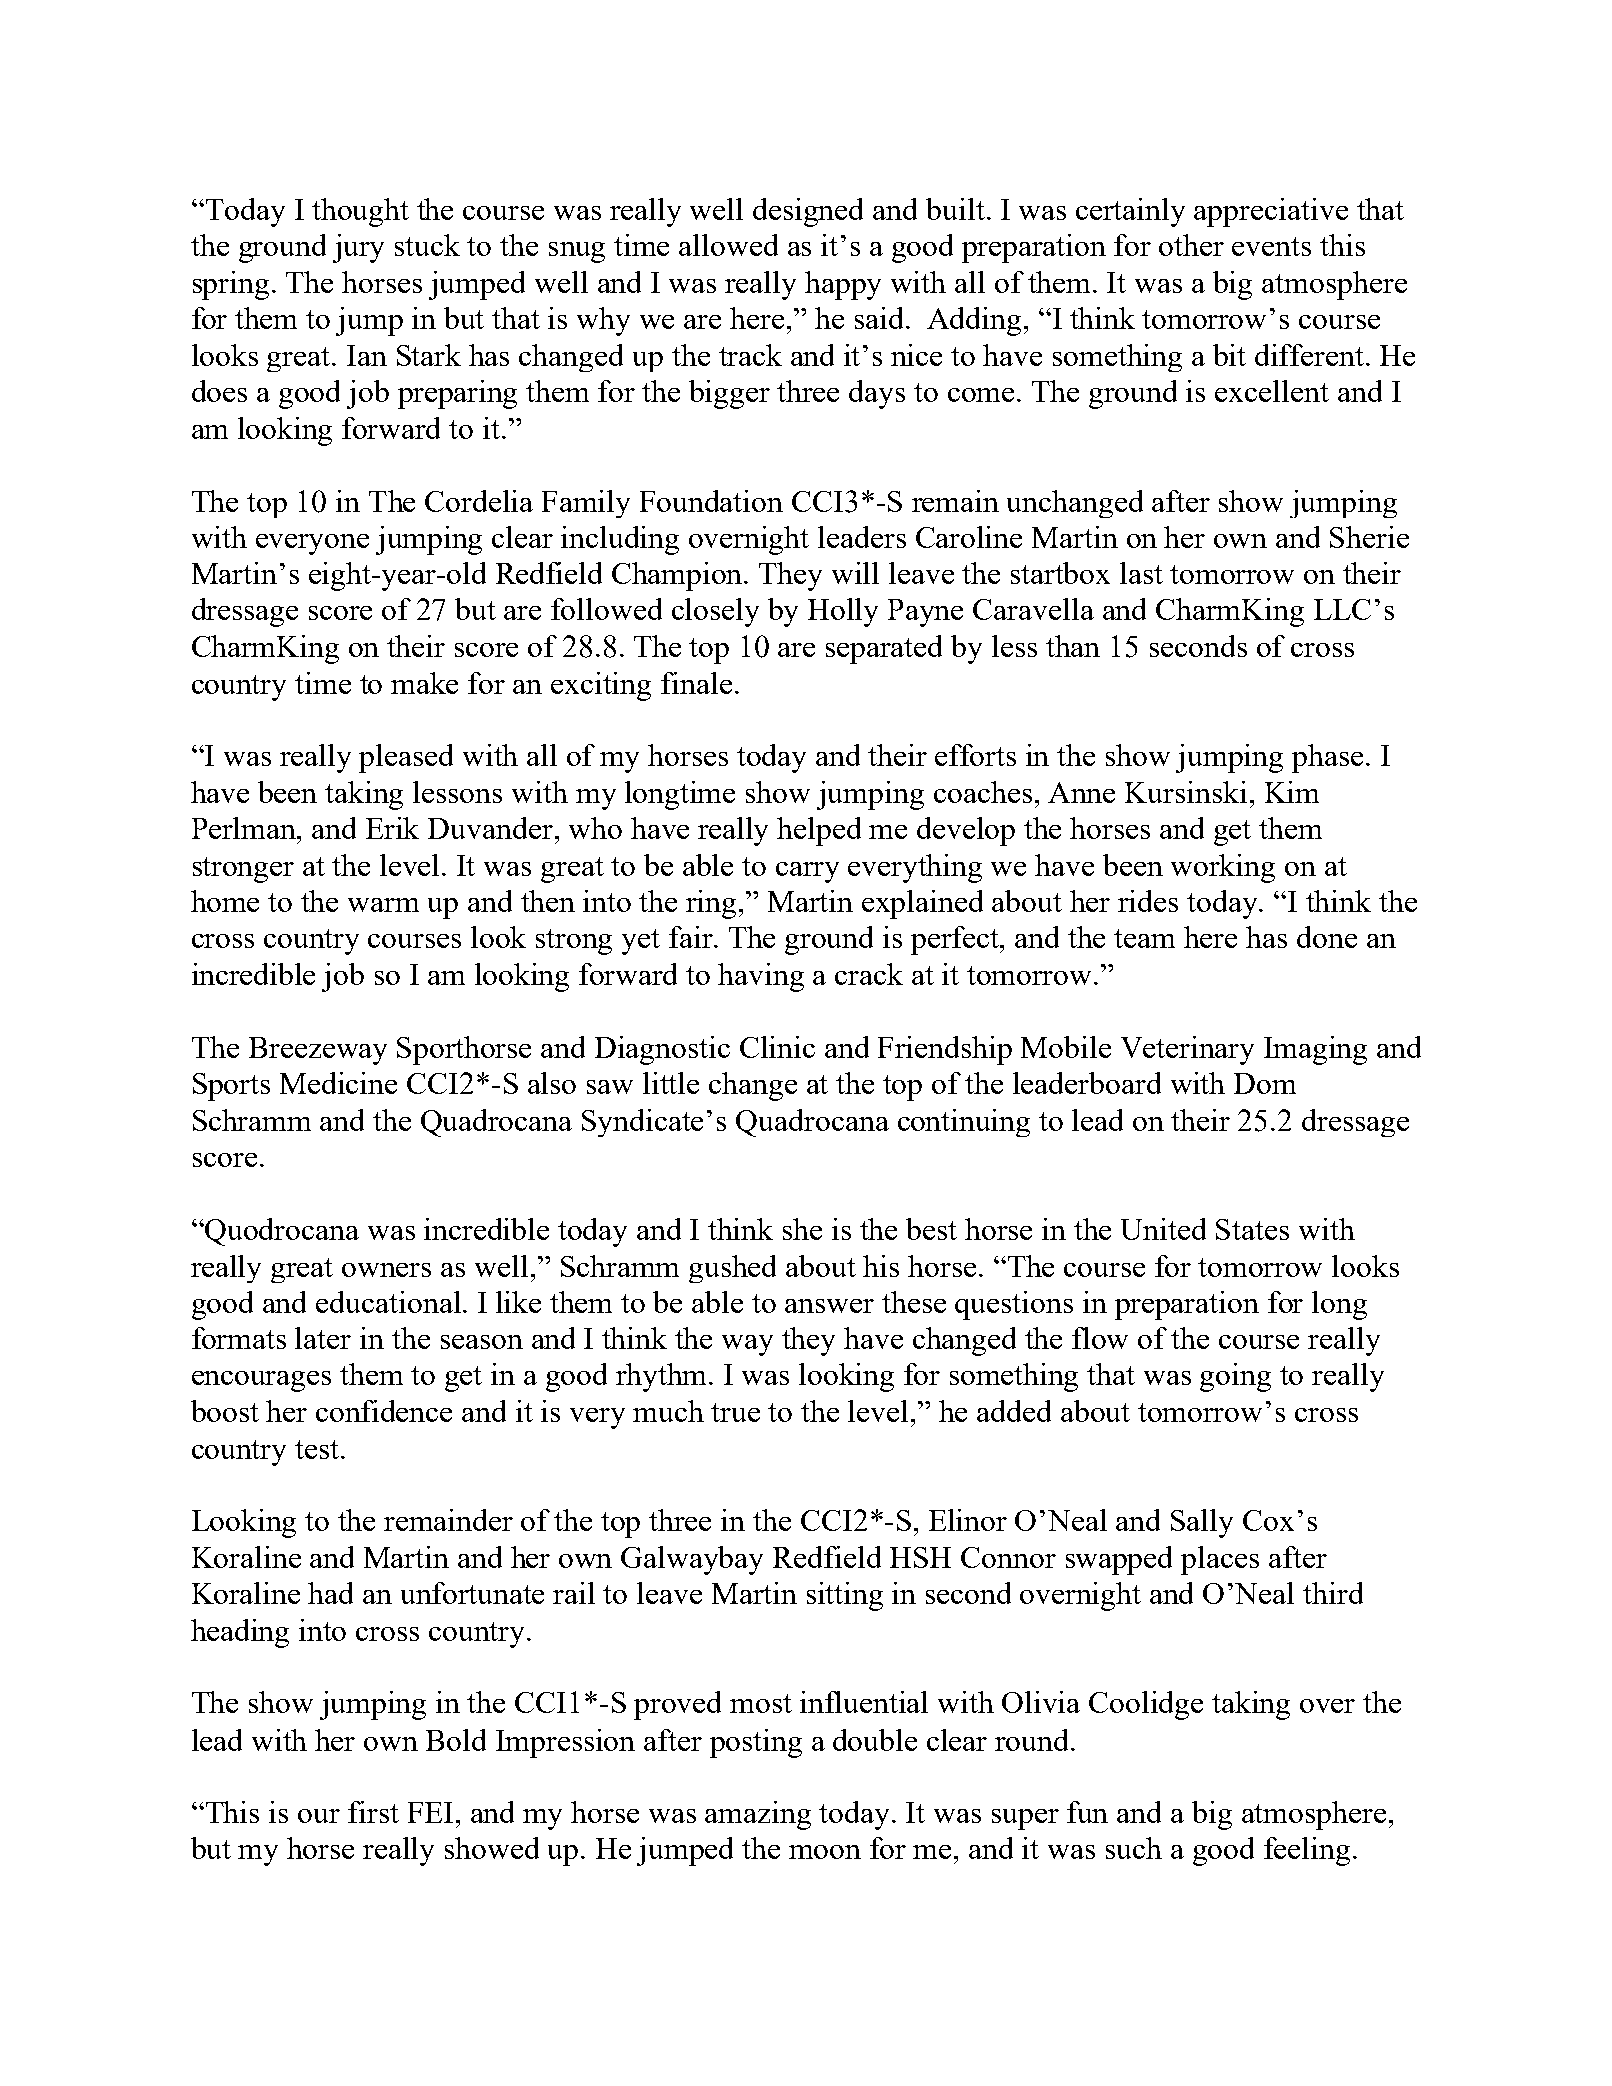 The width and height of the image is (1612, 2086). What do you see at coordinates (1191, 245) in the image?
I see `other` at bounding box center [1191, 245].
